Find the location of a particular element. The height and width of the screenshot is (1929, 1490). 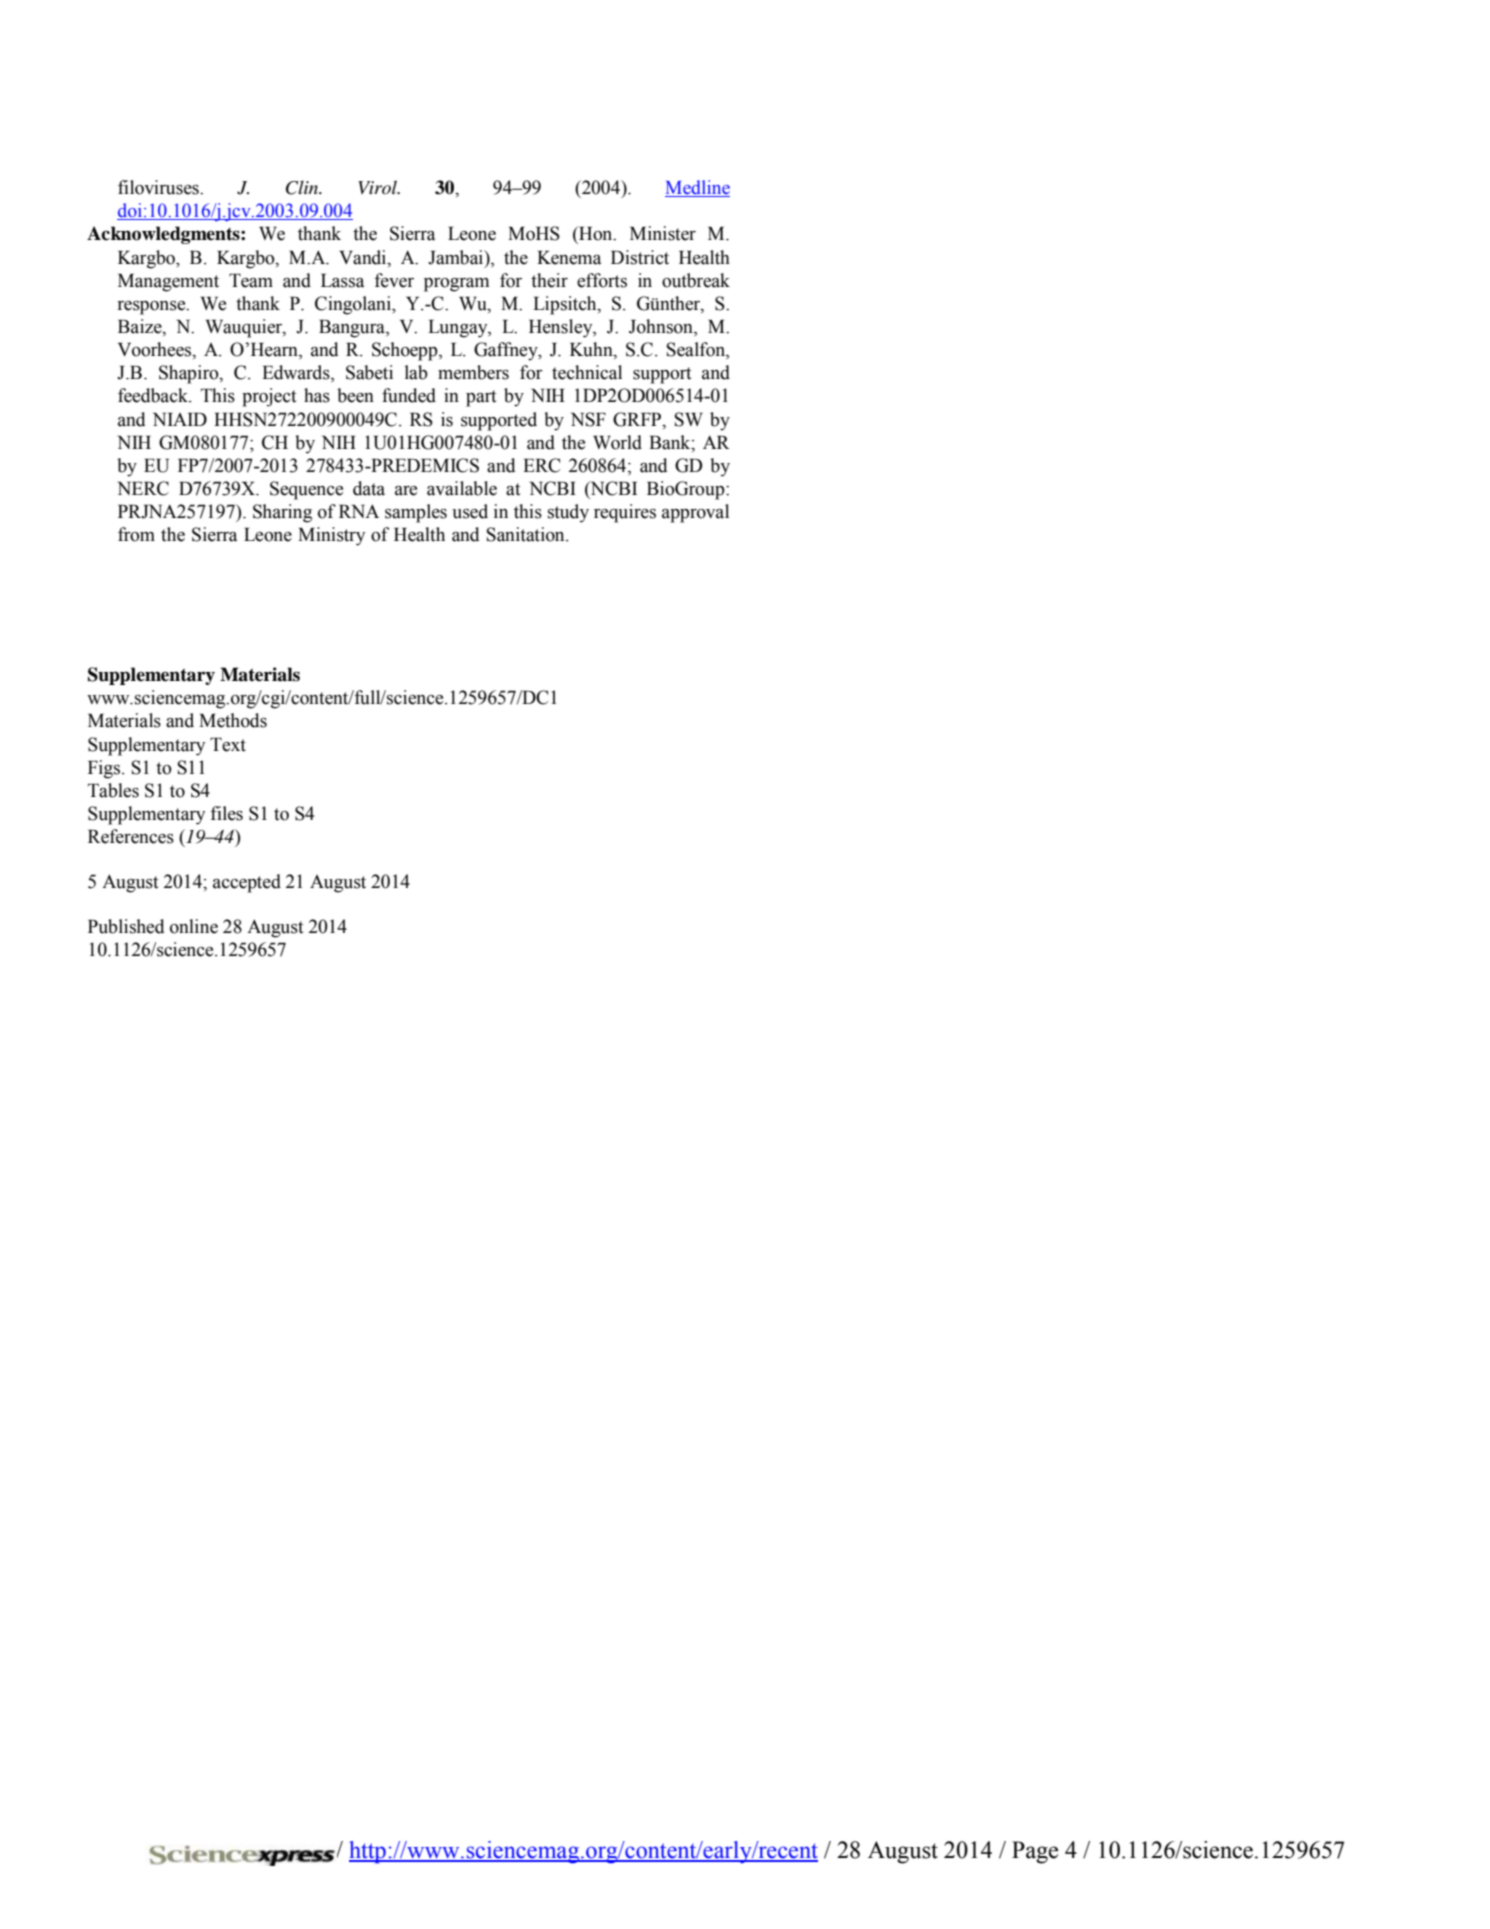

Published is located at coordinates (126, 926).
